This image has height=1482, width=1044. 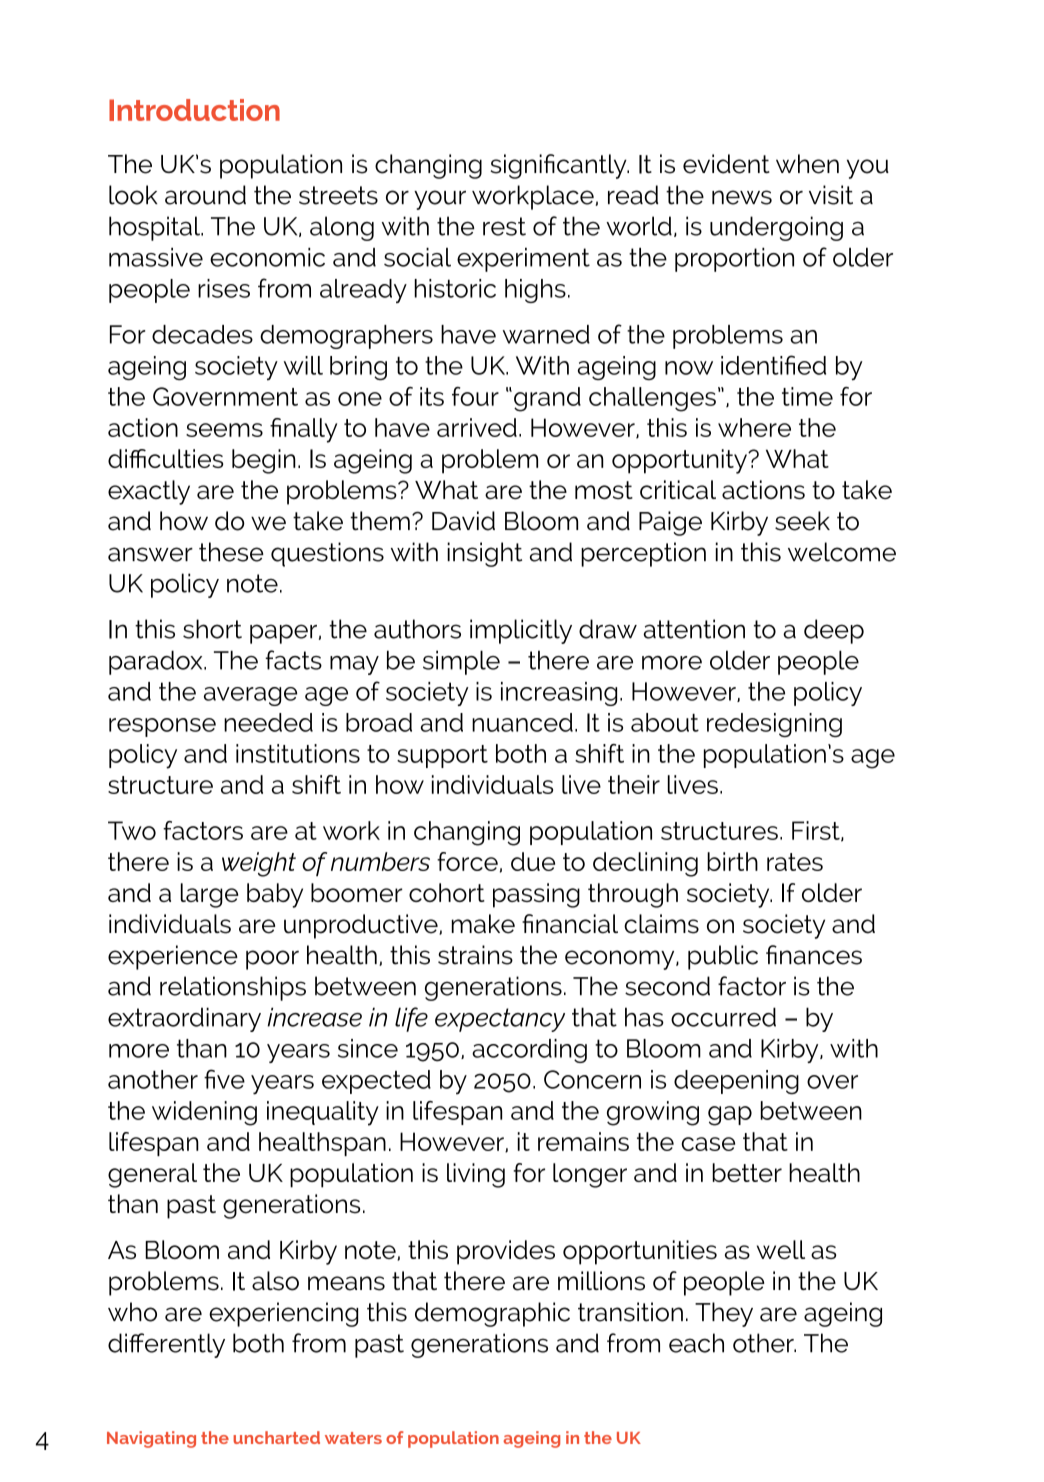 I want to click on relationships, so click(x=233, y=988).
